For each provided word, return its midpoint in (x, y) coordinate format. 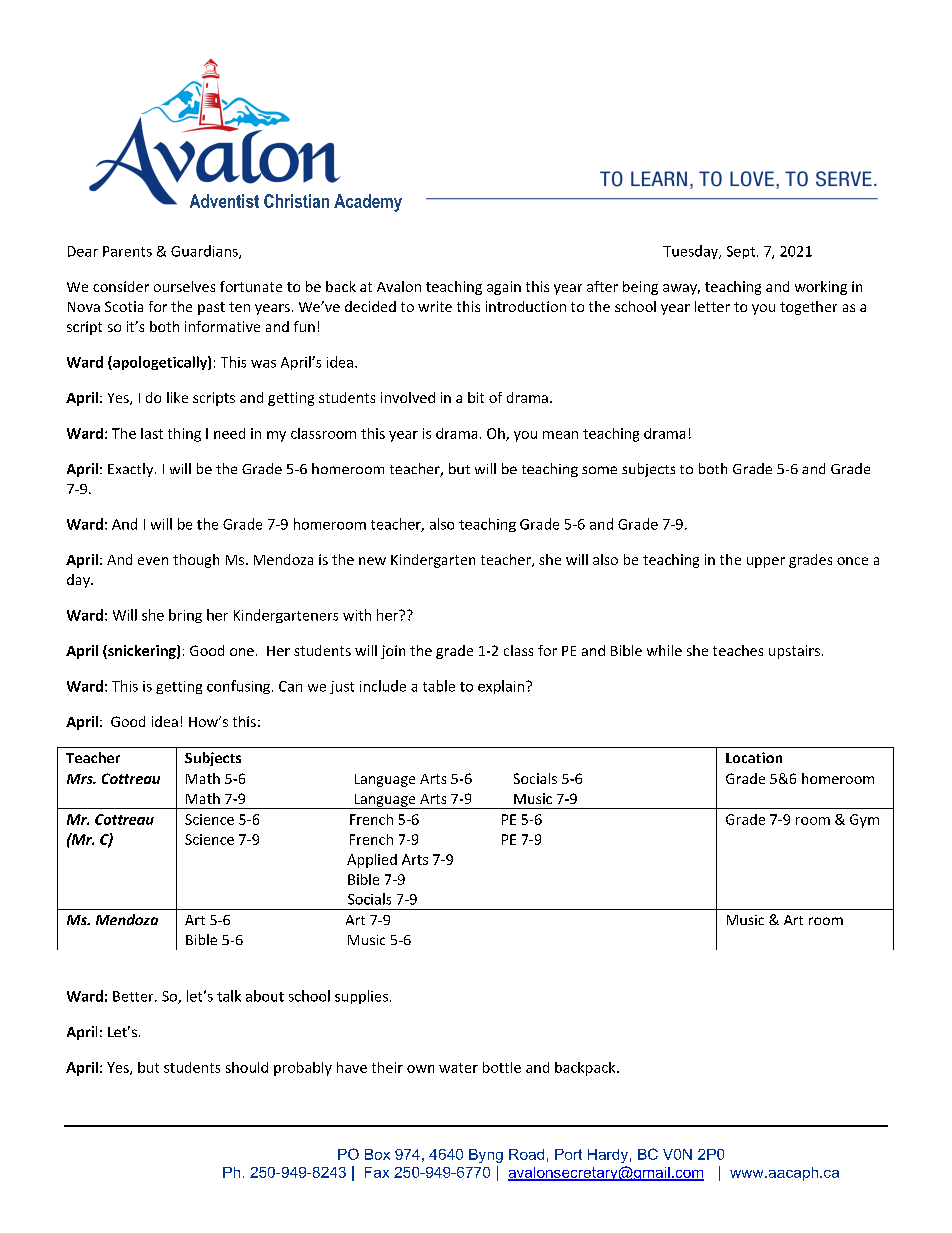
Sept (741, 252)
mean (560, 435)
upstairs (794, 652)
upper (766, 562)
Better (134, 996)
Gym (864, 821)
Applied (372, 861)
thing (184, 435)
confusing (240, 687)
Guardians (205, 252)
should (247, 1067)
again (504, 288)
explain (502, 687)
